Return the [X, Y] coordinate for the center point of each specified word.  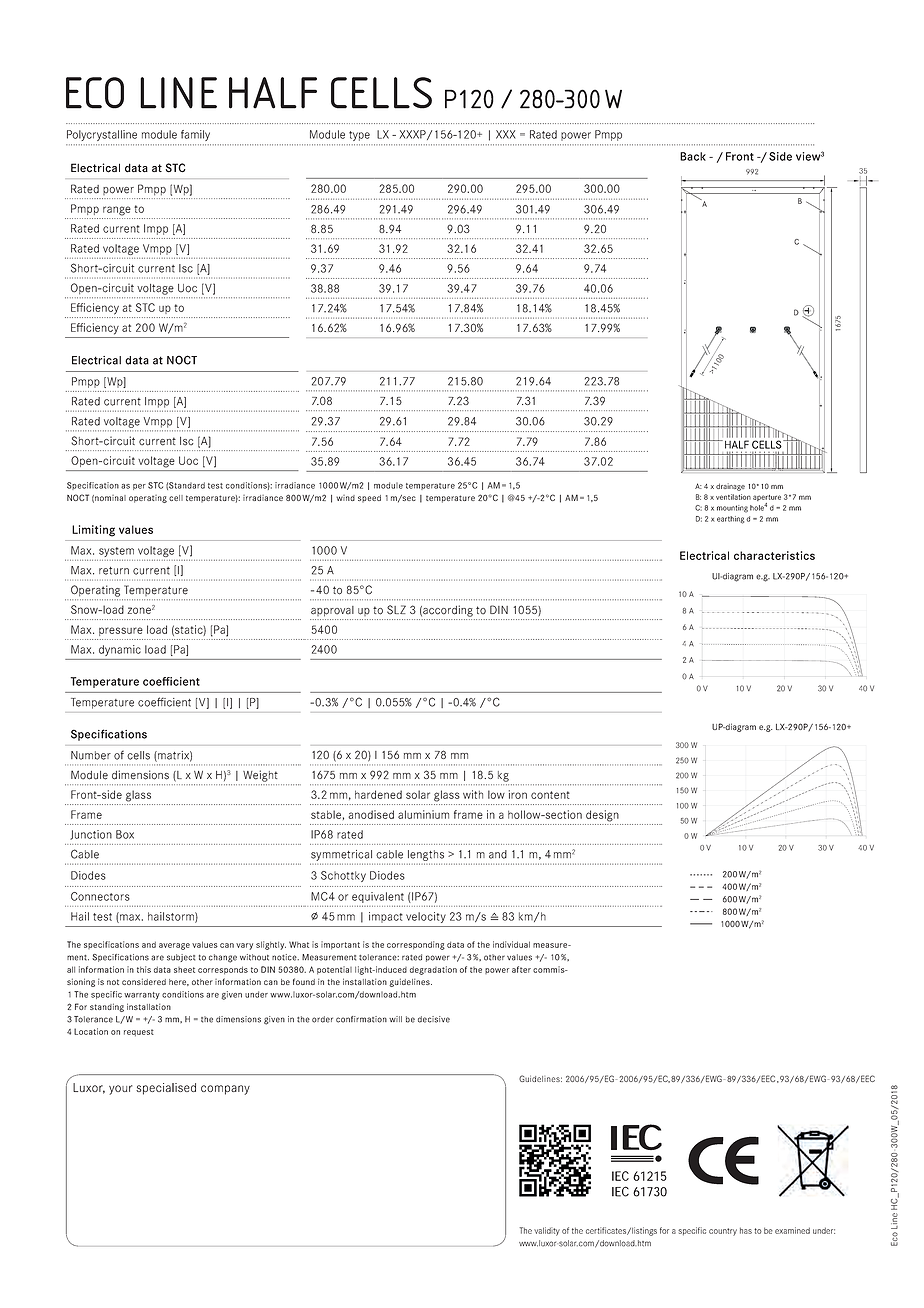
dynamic [120, 650]
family [195, 135]
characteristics [774, 555]
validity [547, 1231]
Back [693, 156]
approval [332, 611]
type [359, 136]
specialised [166, 1089]
